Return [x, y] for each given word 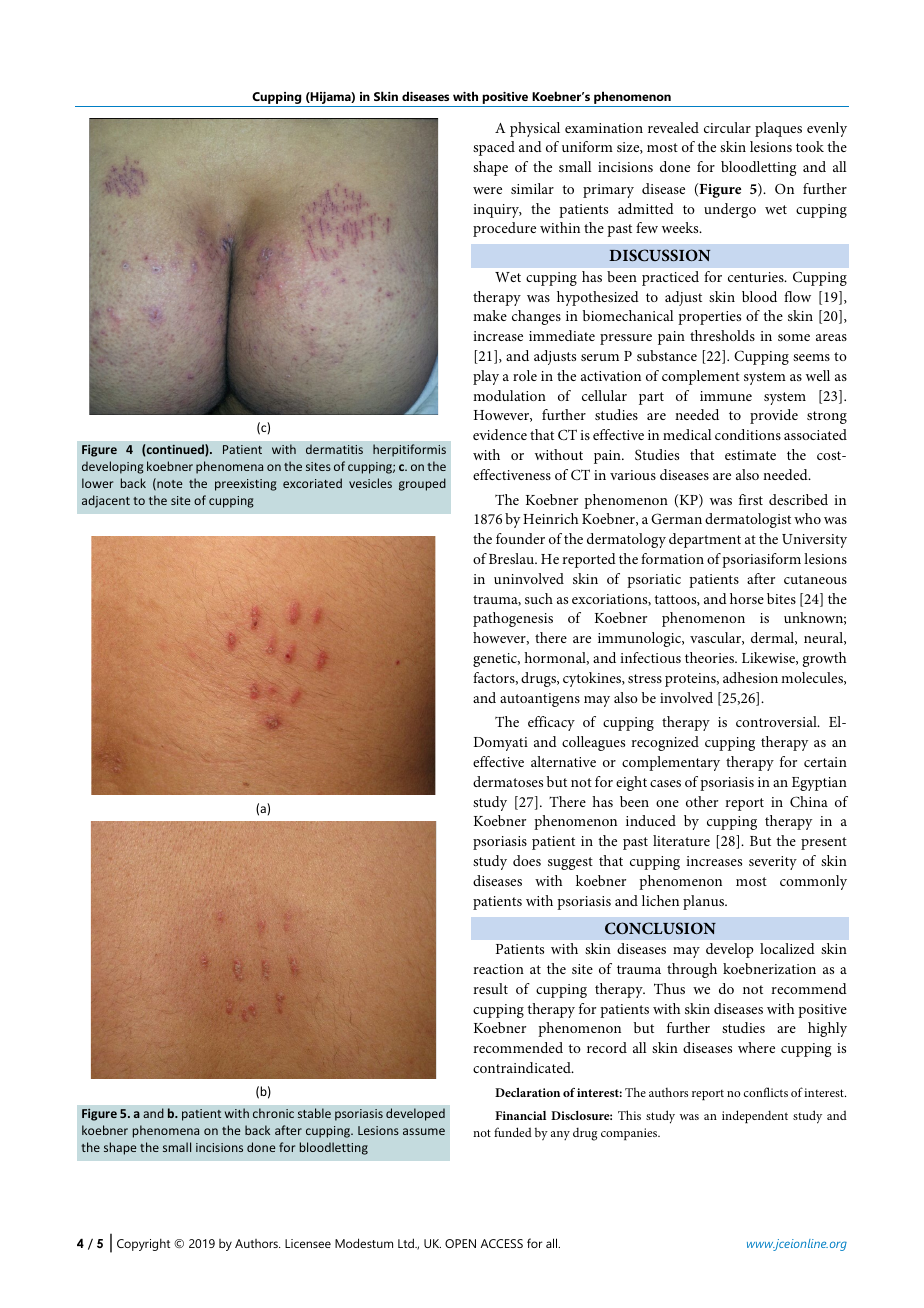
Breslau [513, 558]
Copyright [143, 1245]
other [702, 801]
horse [747, 598]
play [486, 377]
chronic [273, 1113]
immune [726, 396]
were [487, 190]
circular [727, 127]
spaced [494, 148]
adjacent [106, 501]
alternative [563, 761]
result [490, 988]
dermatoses [508, 781]
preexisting [246, 485]
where [756, 1047]
